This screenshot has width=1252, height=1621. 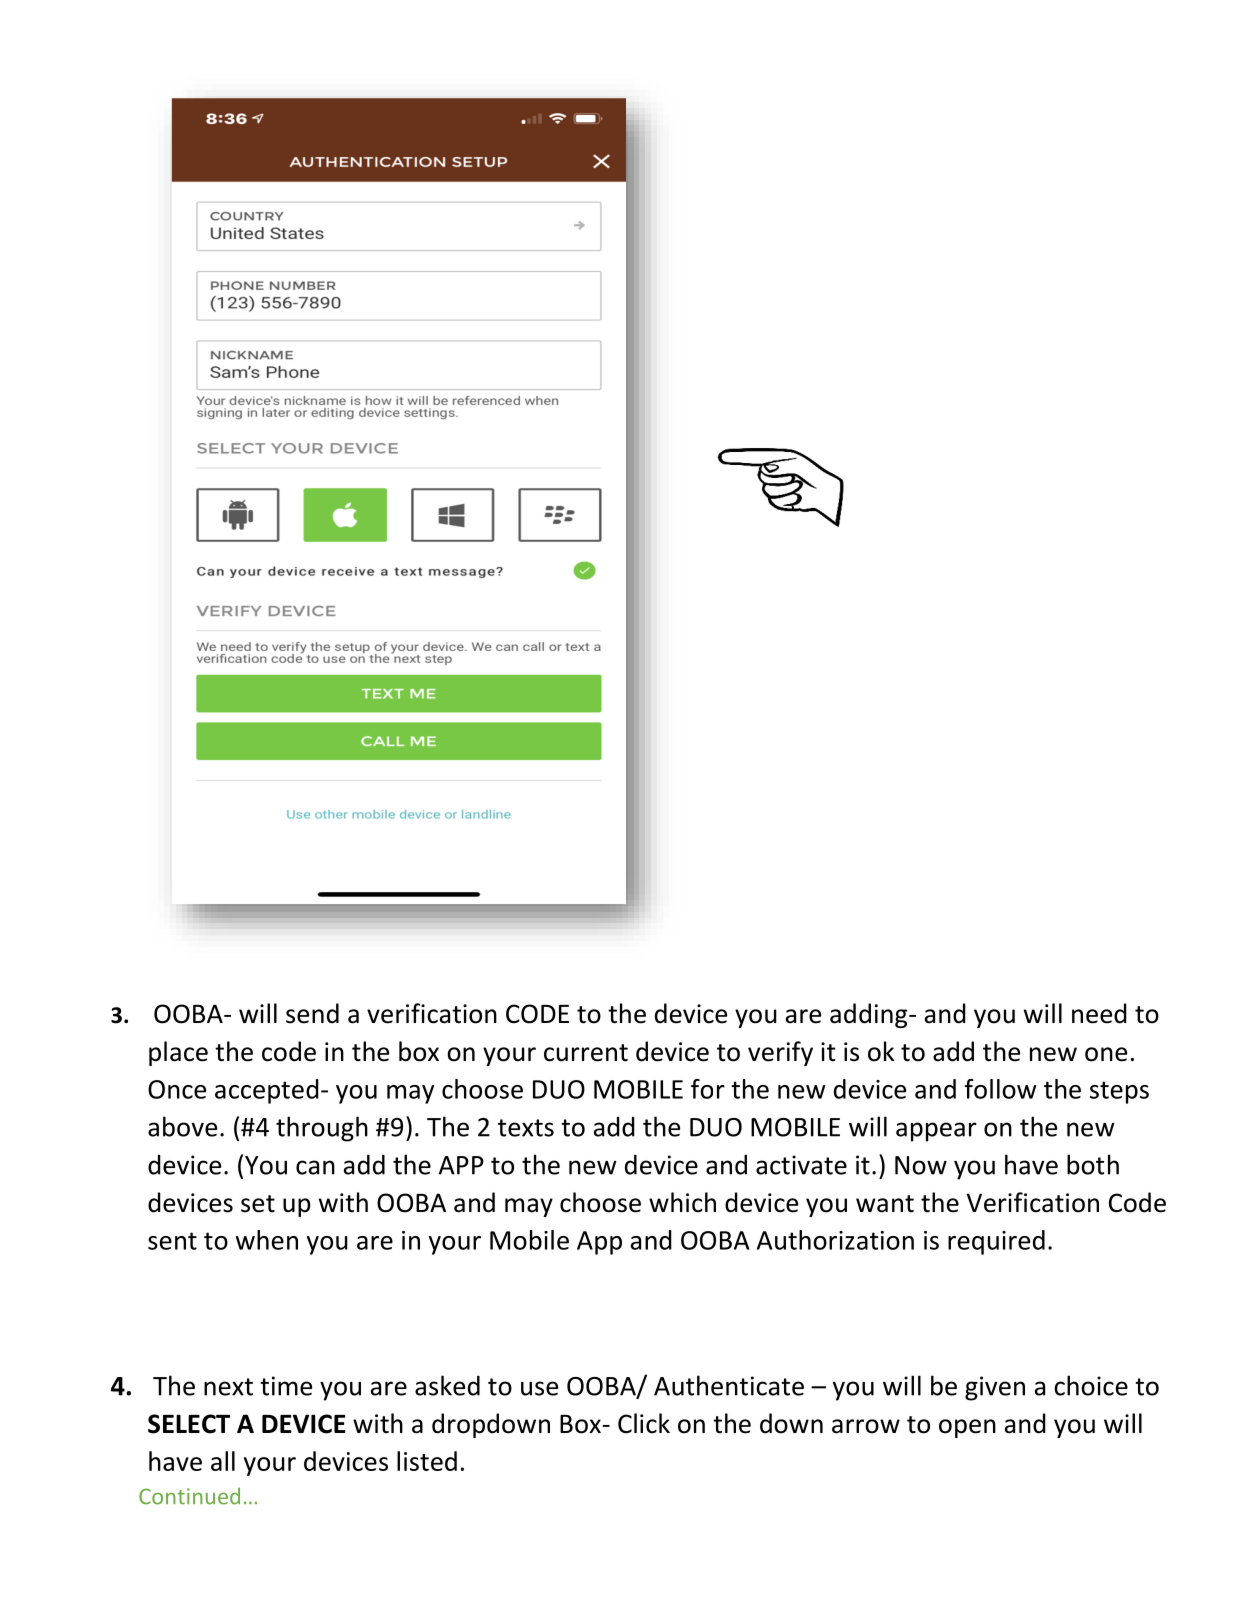 I want to click on Now, so click(x=921, y=1165).
